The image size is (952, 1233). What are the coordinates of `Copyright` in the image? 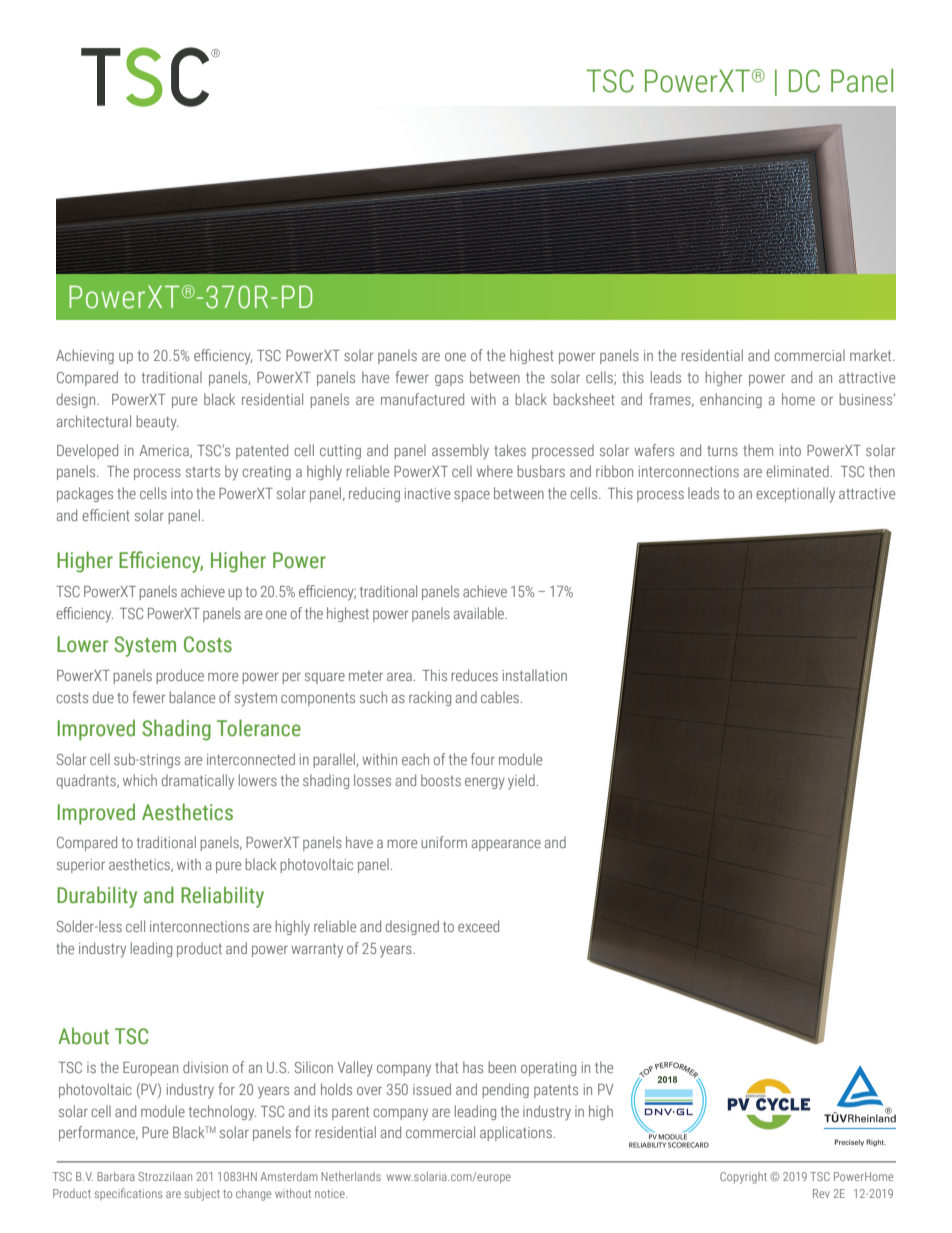 It's located at (743, 1178).
